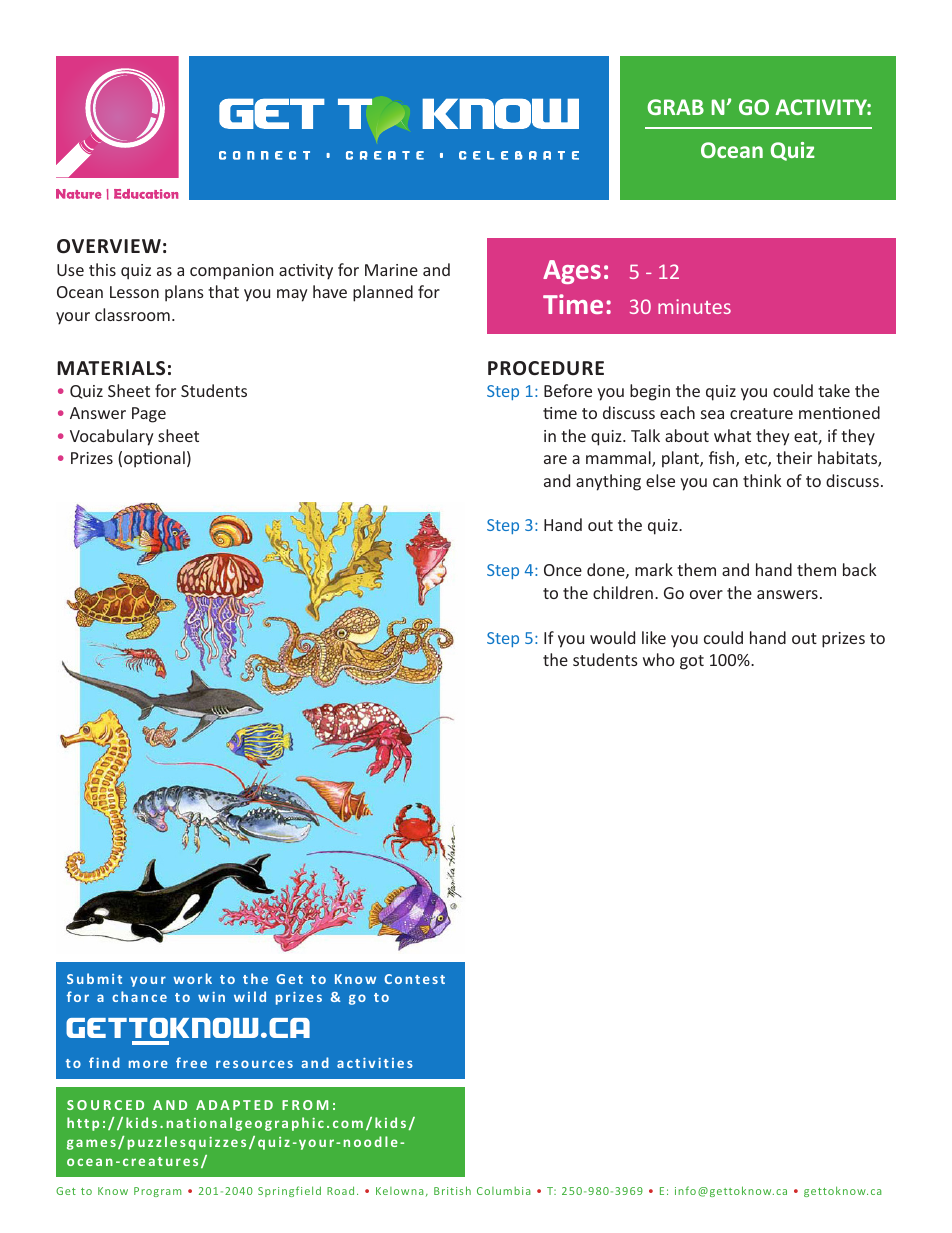 The image size is (952, 1233). I want to click on Program, so click(157, 1192).
